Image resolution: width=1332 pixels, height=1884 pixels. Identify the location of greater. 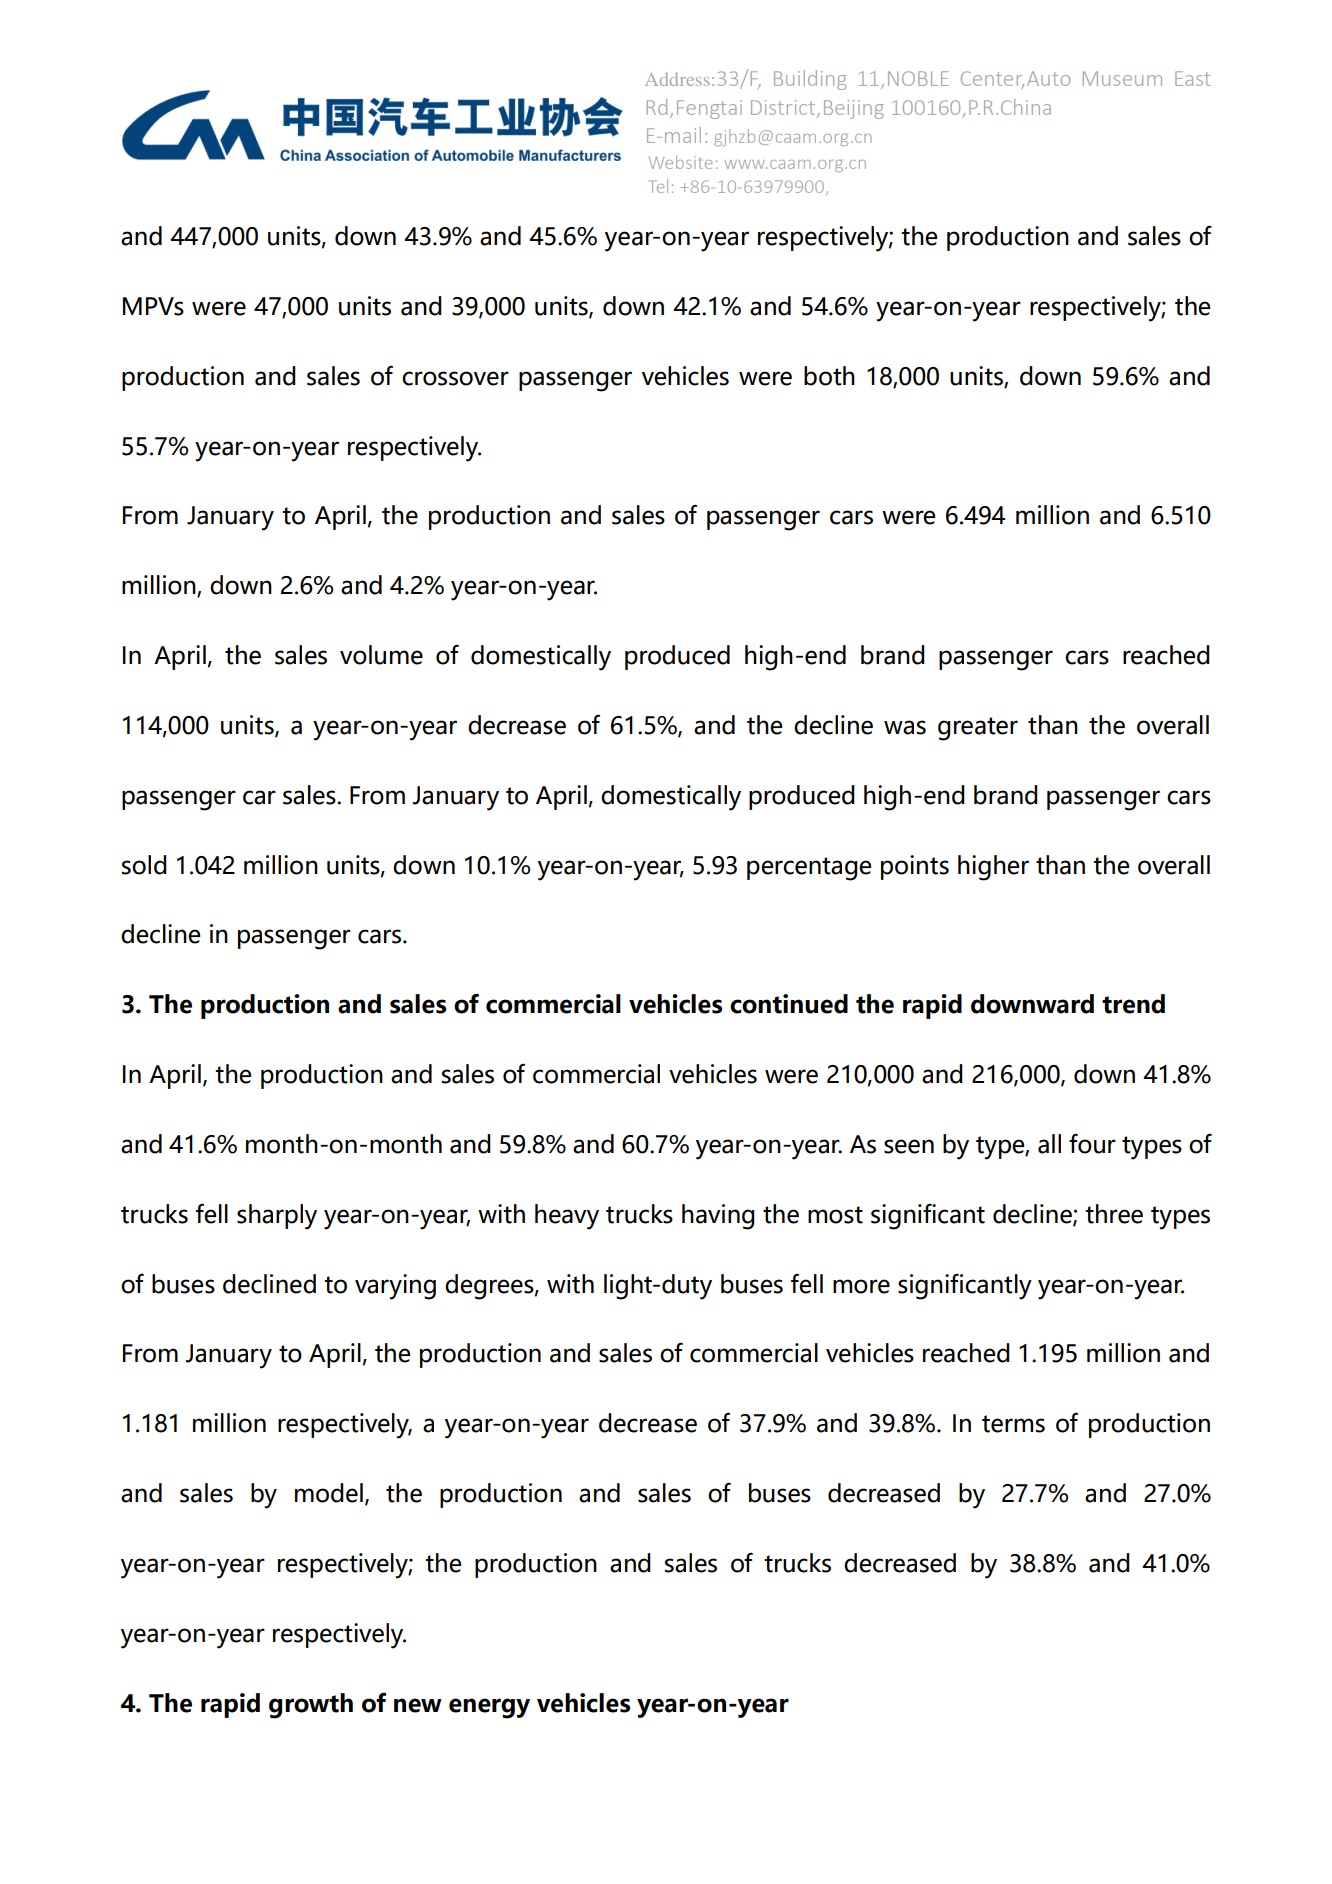
(978, 729).
